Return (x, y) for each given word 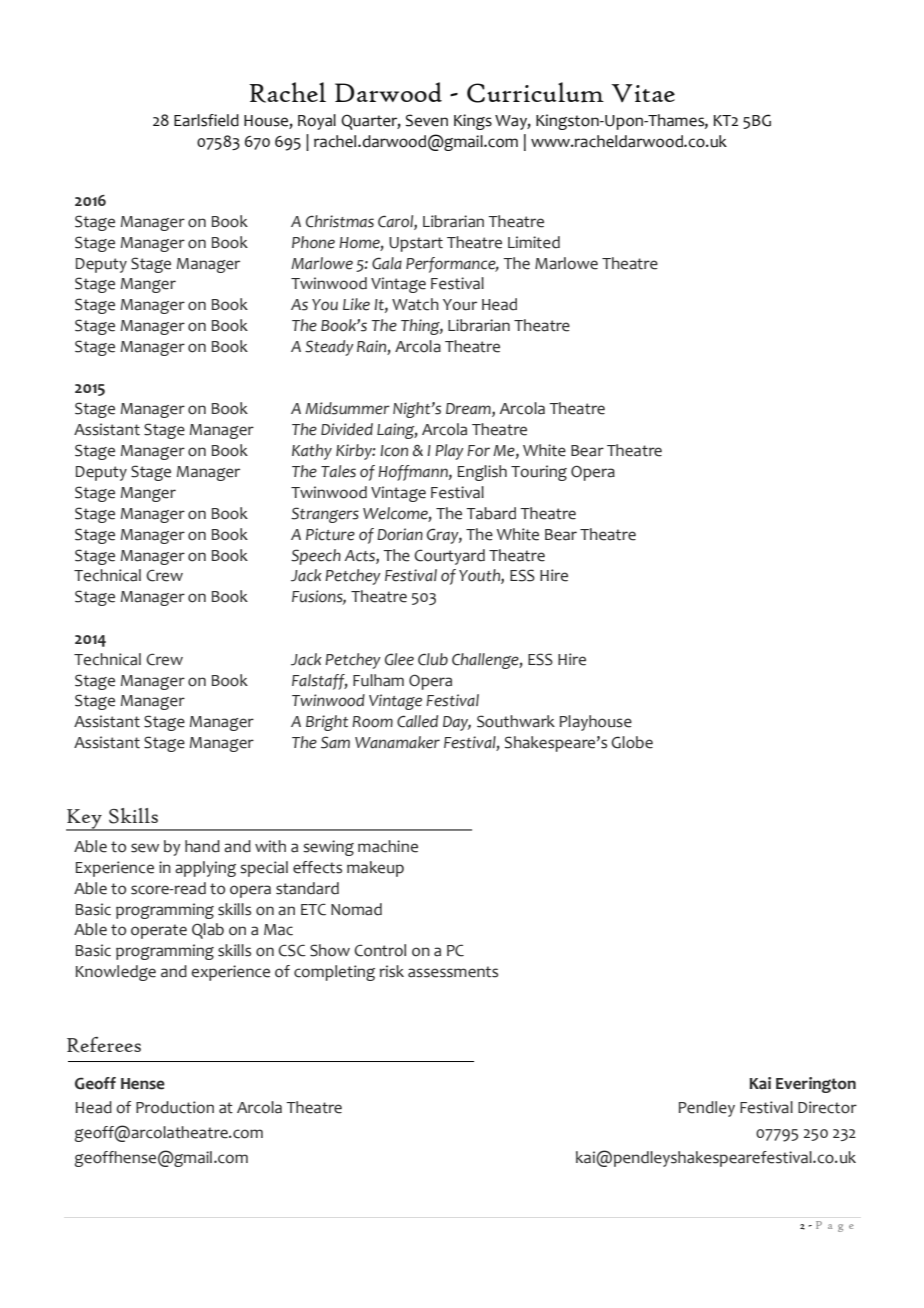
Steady (329, 348)
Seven (427, 120)
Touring (539, 473)
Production (175, 1107)
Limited (534, 242)
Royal (317, 122)
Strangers (325, 515)
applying (205, 869)
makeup (375, 869)
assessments (453, 972)
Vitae (643, 93)
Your (460, 305)
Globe (632, 742)
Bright (327, 723)
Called (417, 721)
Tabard (491, 513)
